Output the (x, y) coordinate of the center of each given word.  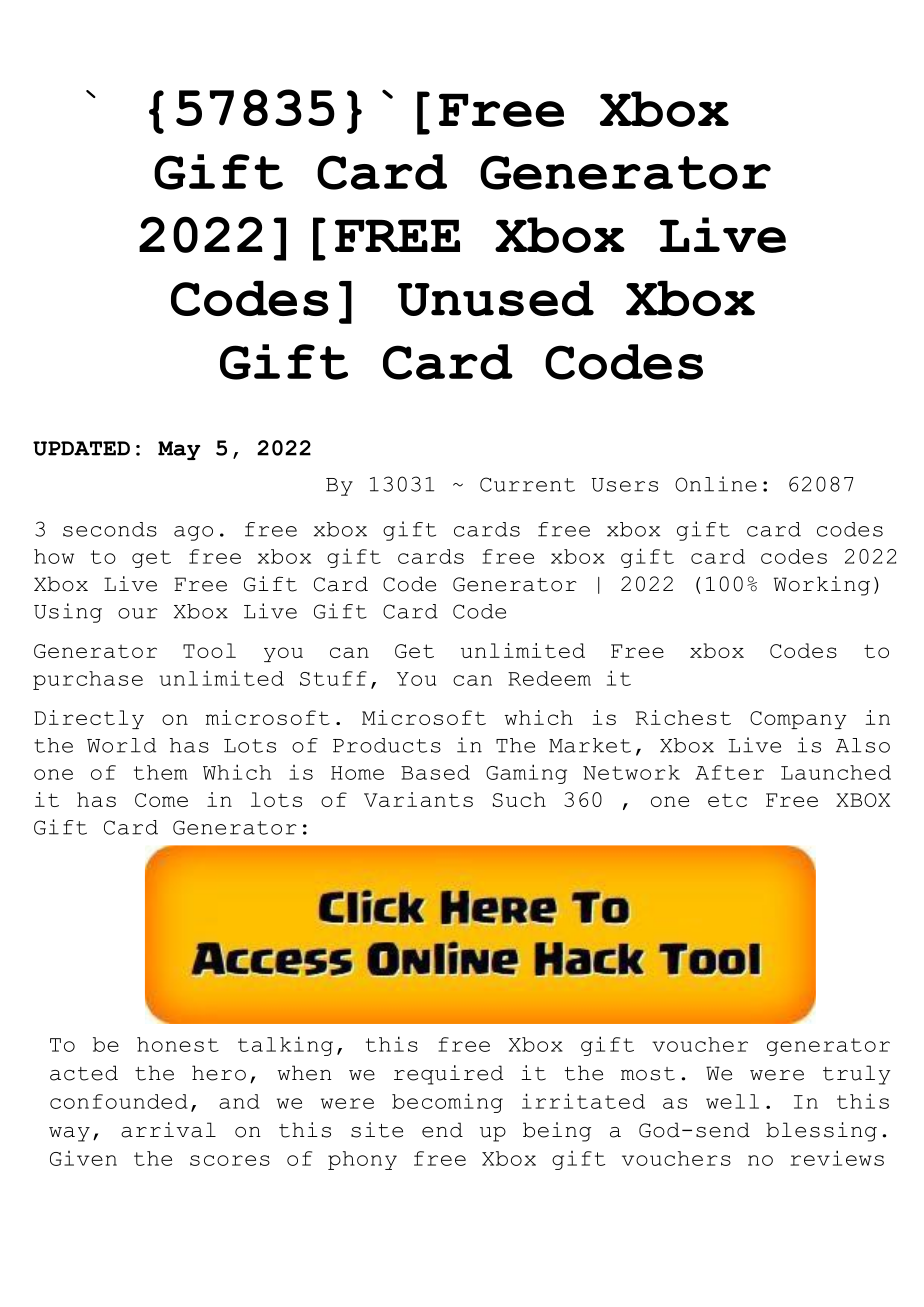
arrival (168, 1130)
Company (798, 720)
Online (716, 484)
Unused (496, 298)
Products (387, 745)
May (179, 450)
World (121, 745)
